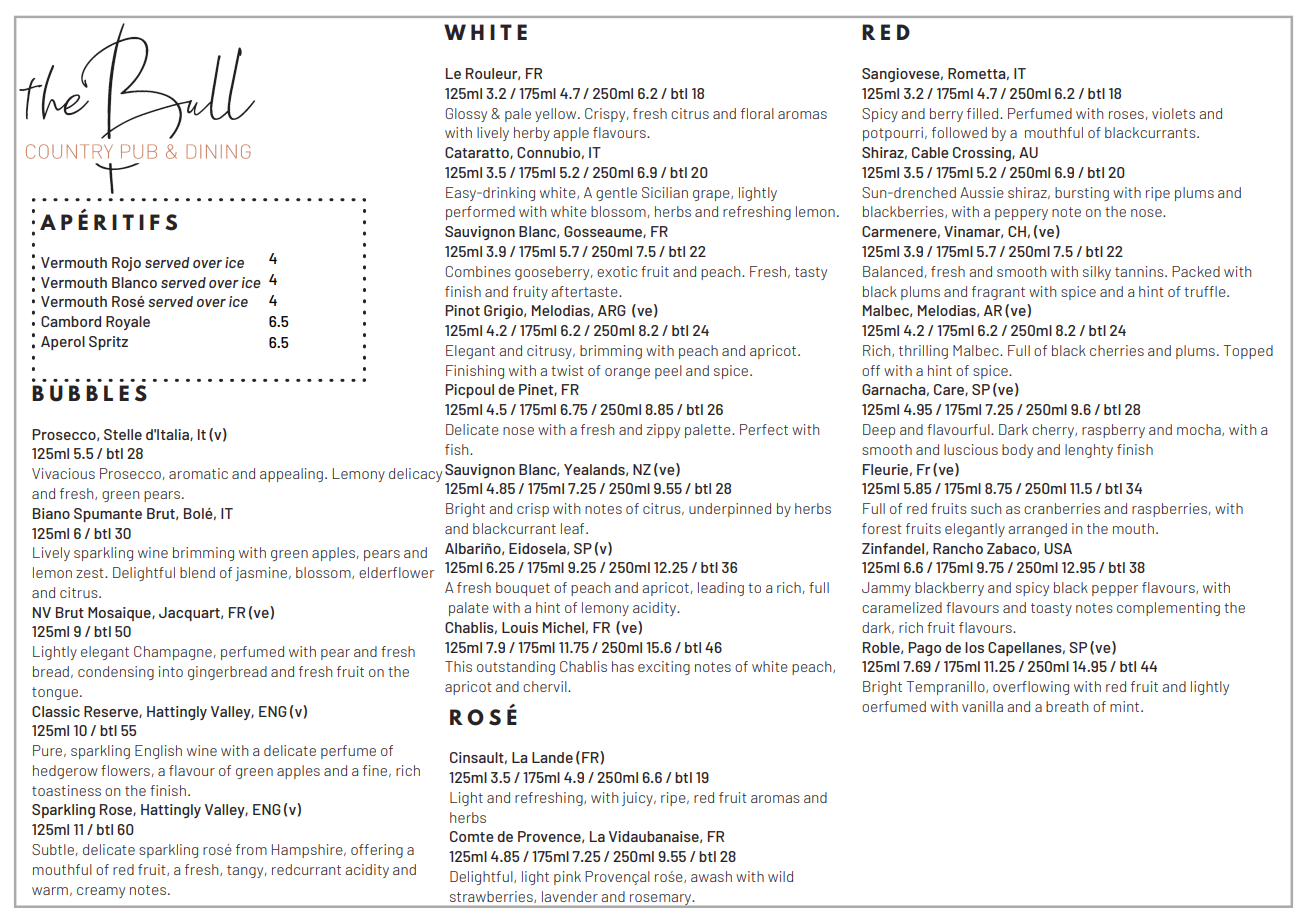  Describe the element at coordinates (557, 115) in the image. I see `yellow` at that location.
